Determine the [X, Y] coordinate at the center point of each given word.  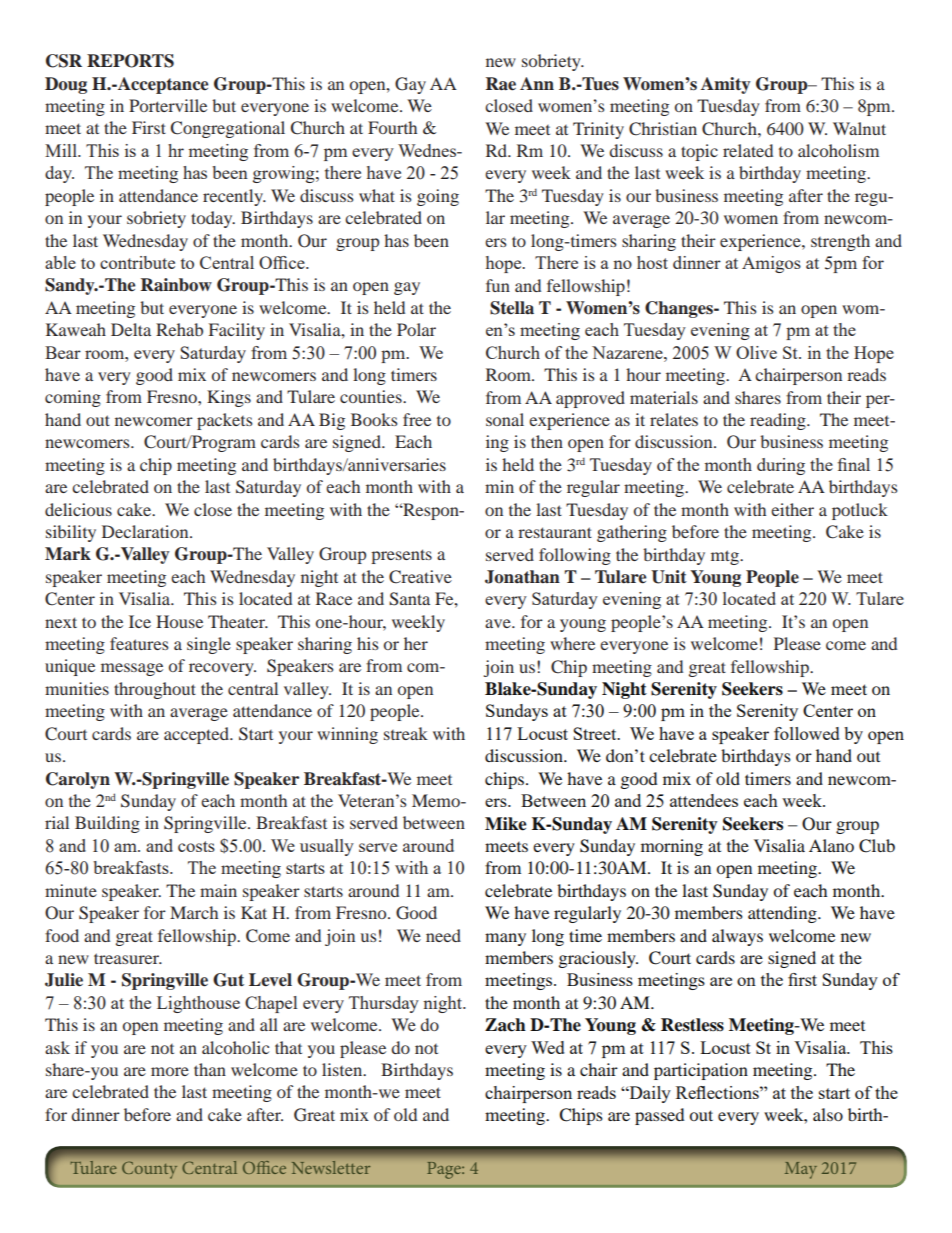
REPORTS [130, 61]
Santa [409, 599]
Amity [725, 85]
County [149, 1170]
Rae [501, 84]
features [139, 643]
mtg [726, 557]
